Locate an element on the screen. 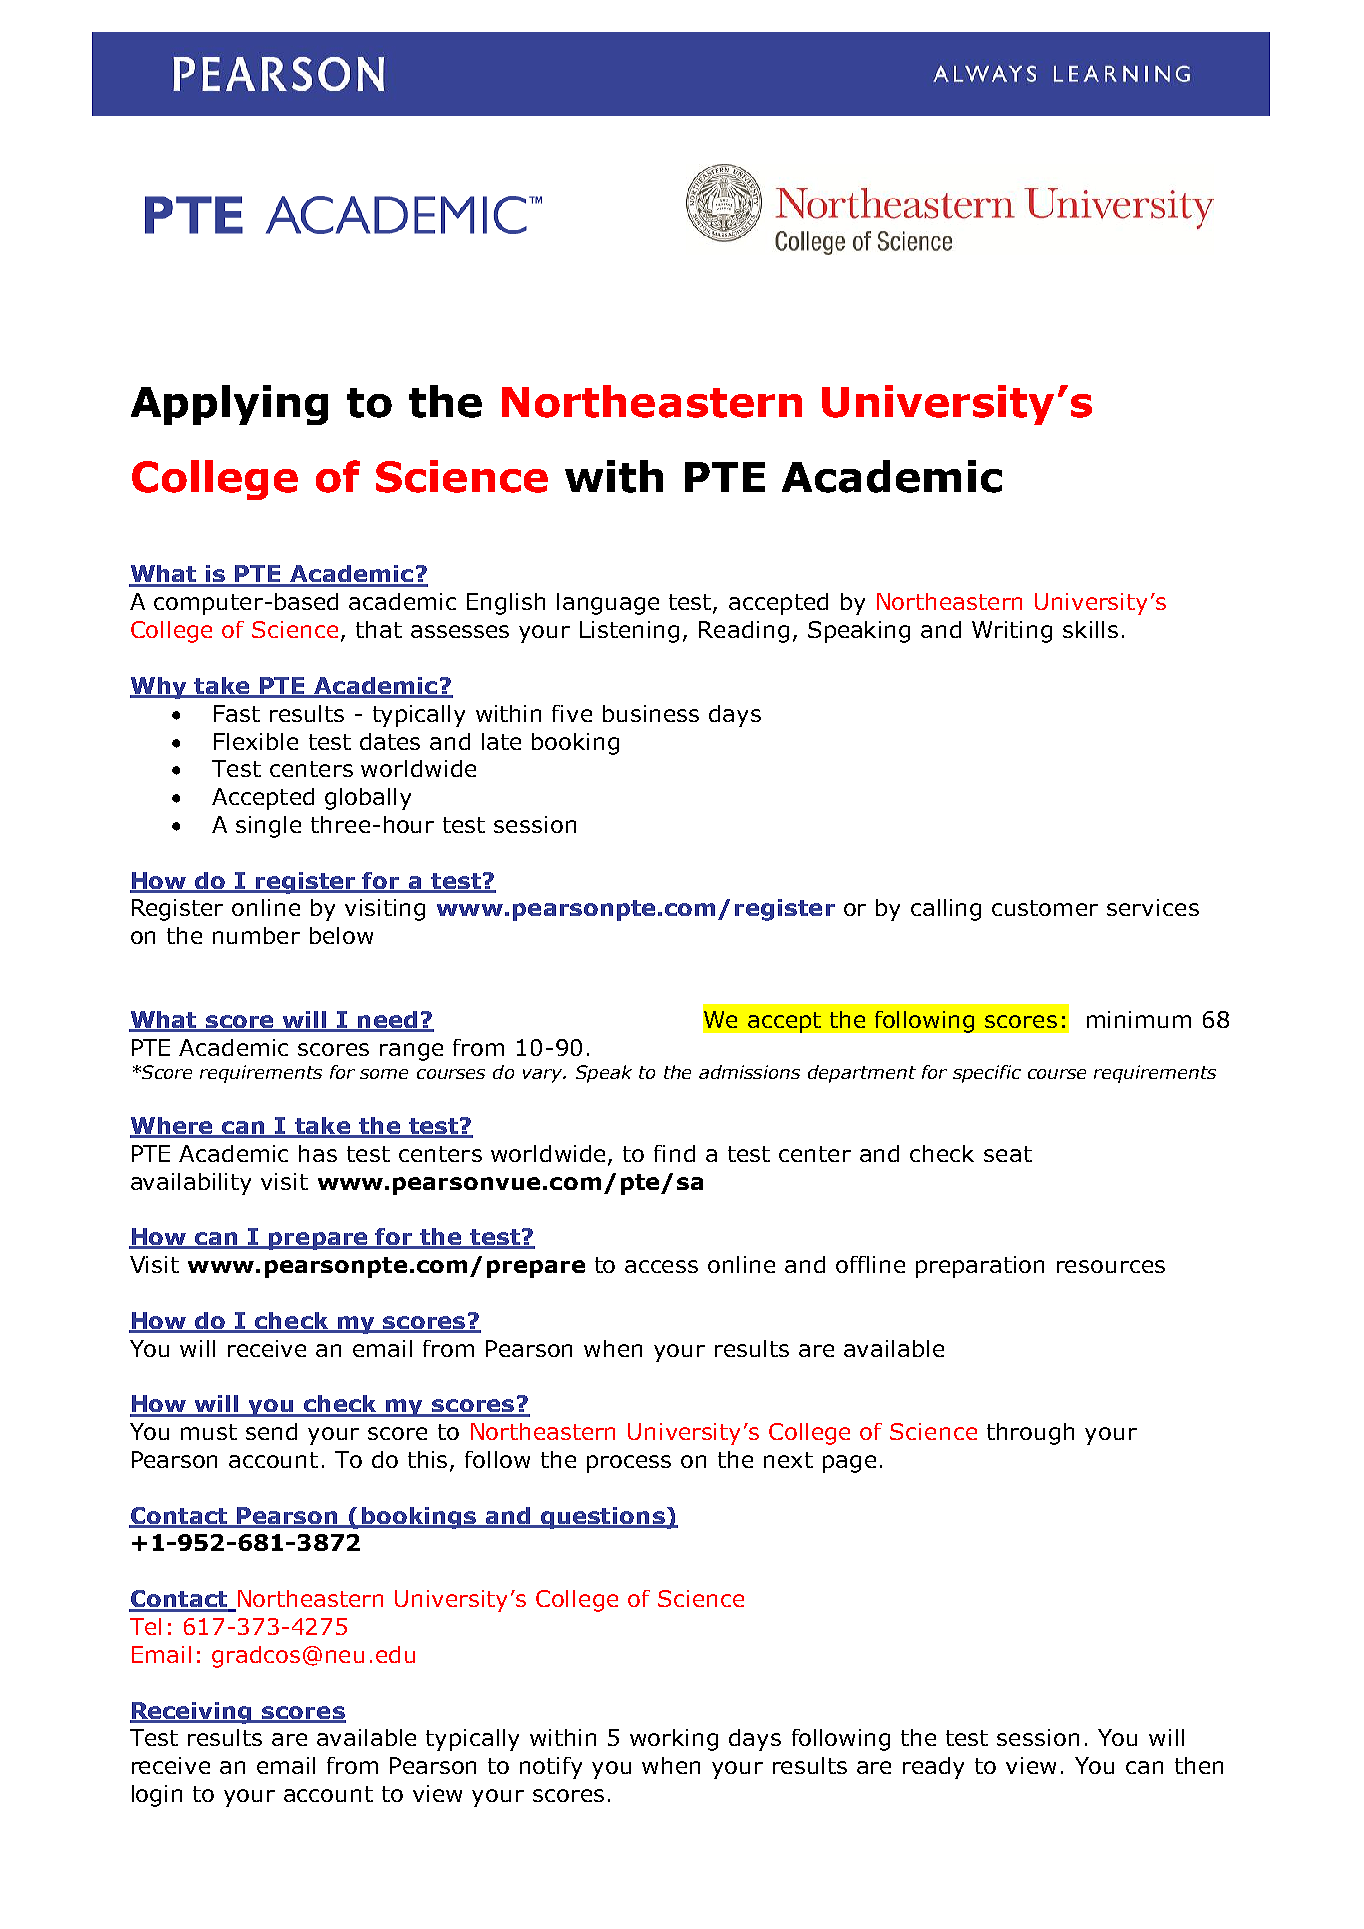 This screenshot has width=1364, height=1929. customer is located at coordinates (1045, 908).
